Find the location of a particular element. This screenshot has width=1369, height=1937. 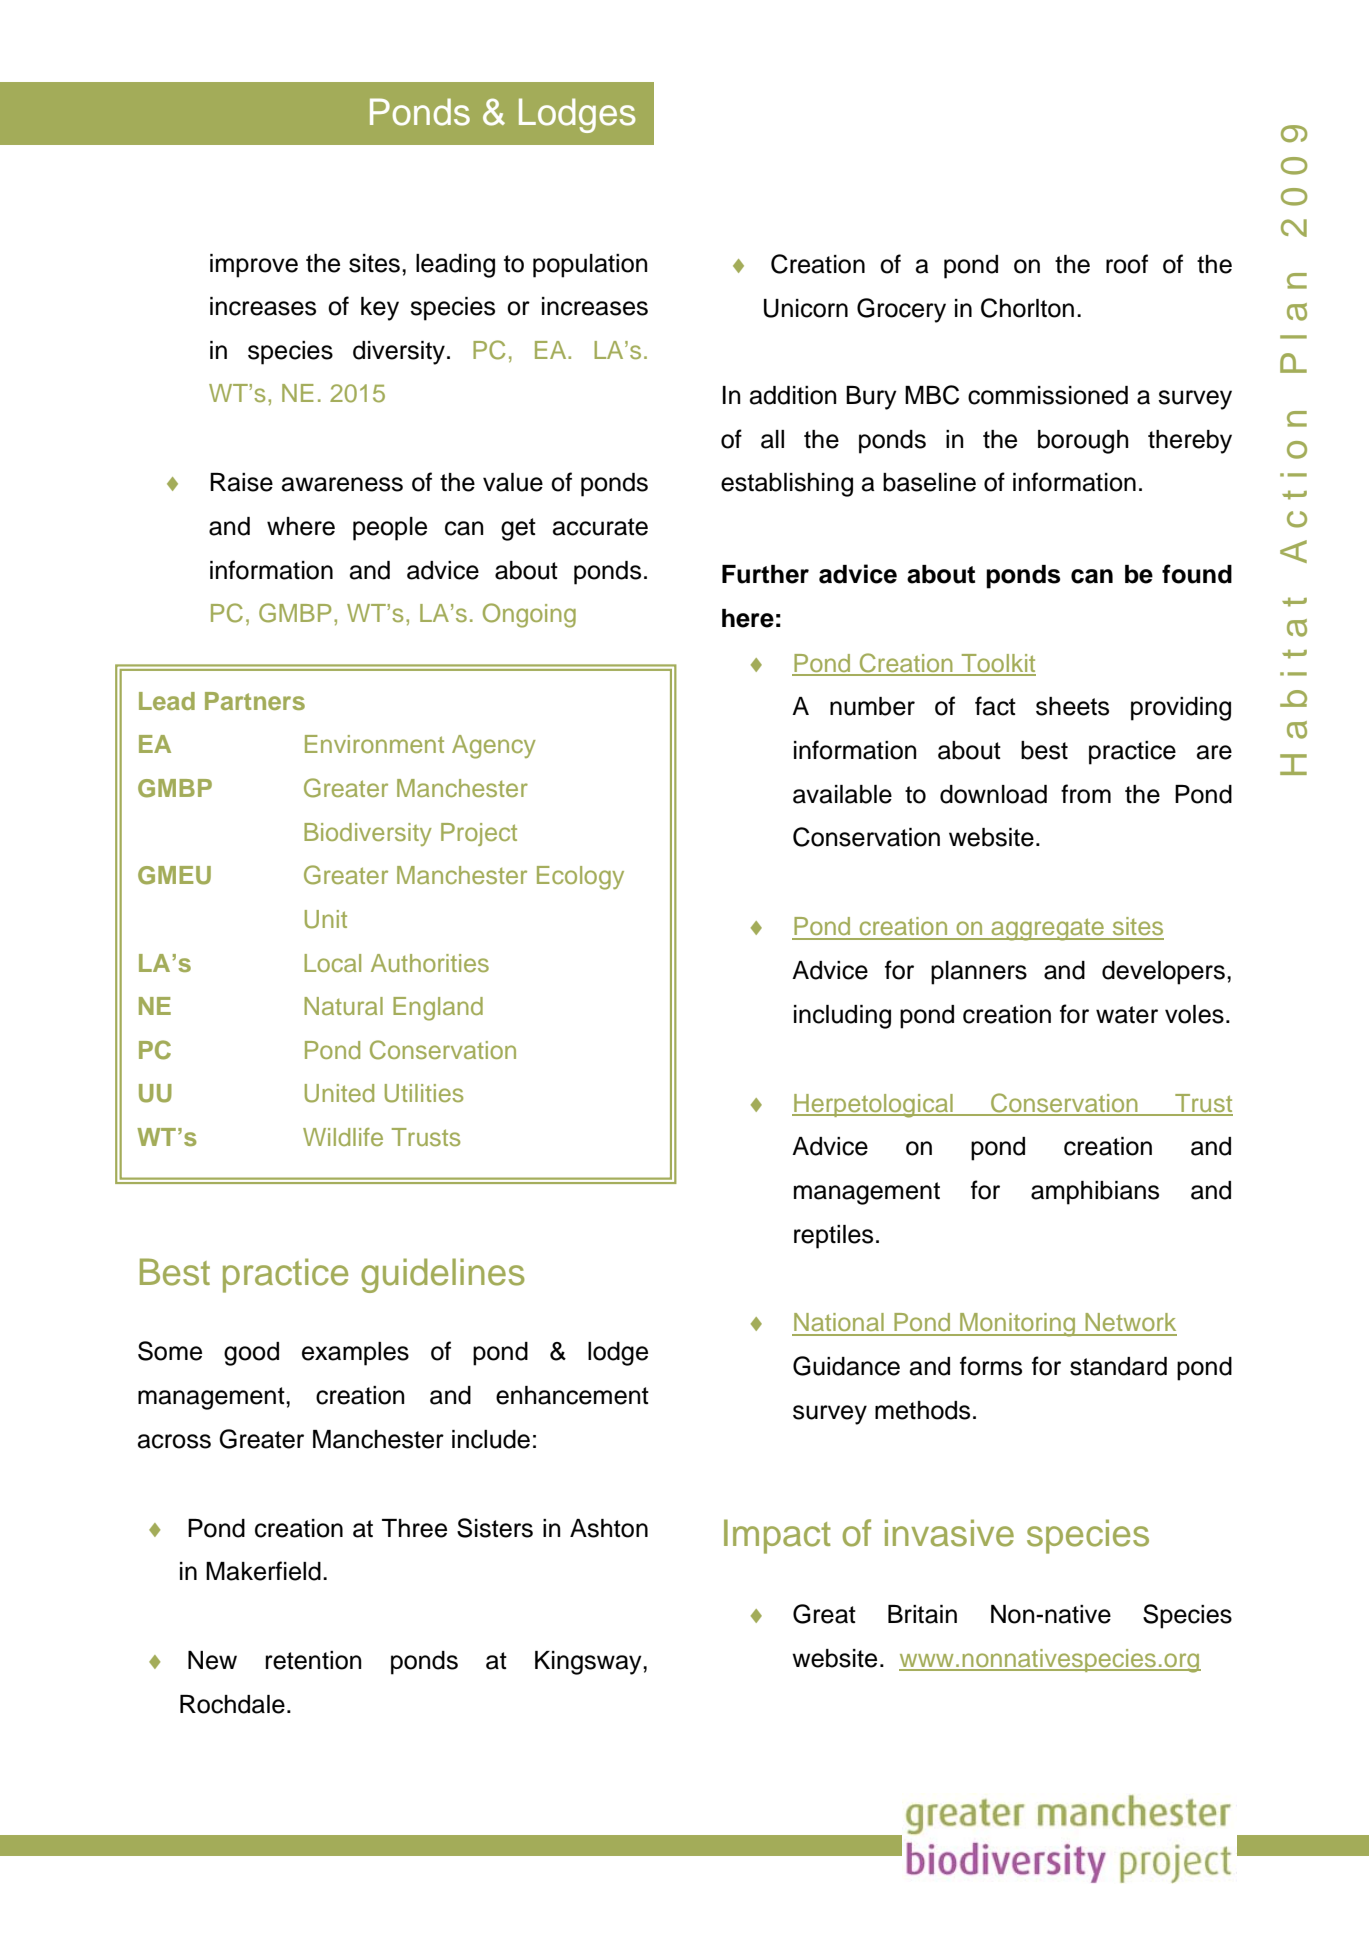

New is located at coordinates (212, 1660).
